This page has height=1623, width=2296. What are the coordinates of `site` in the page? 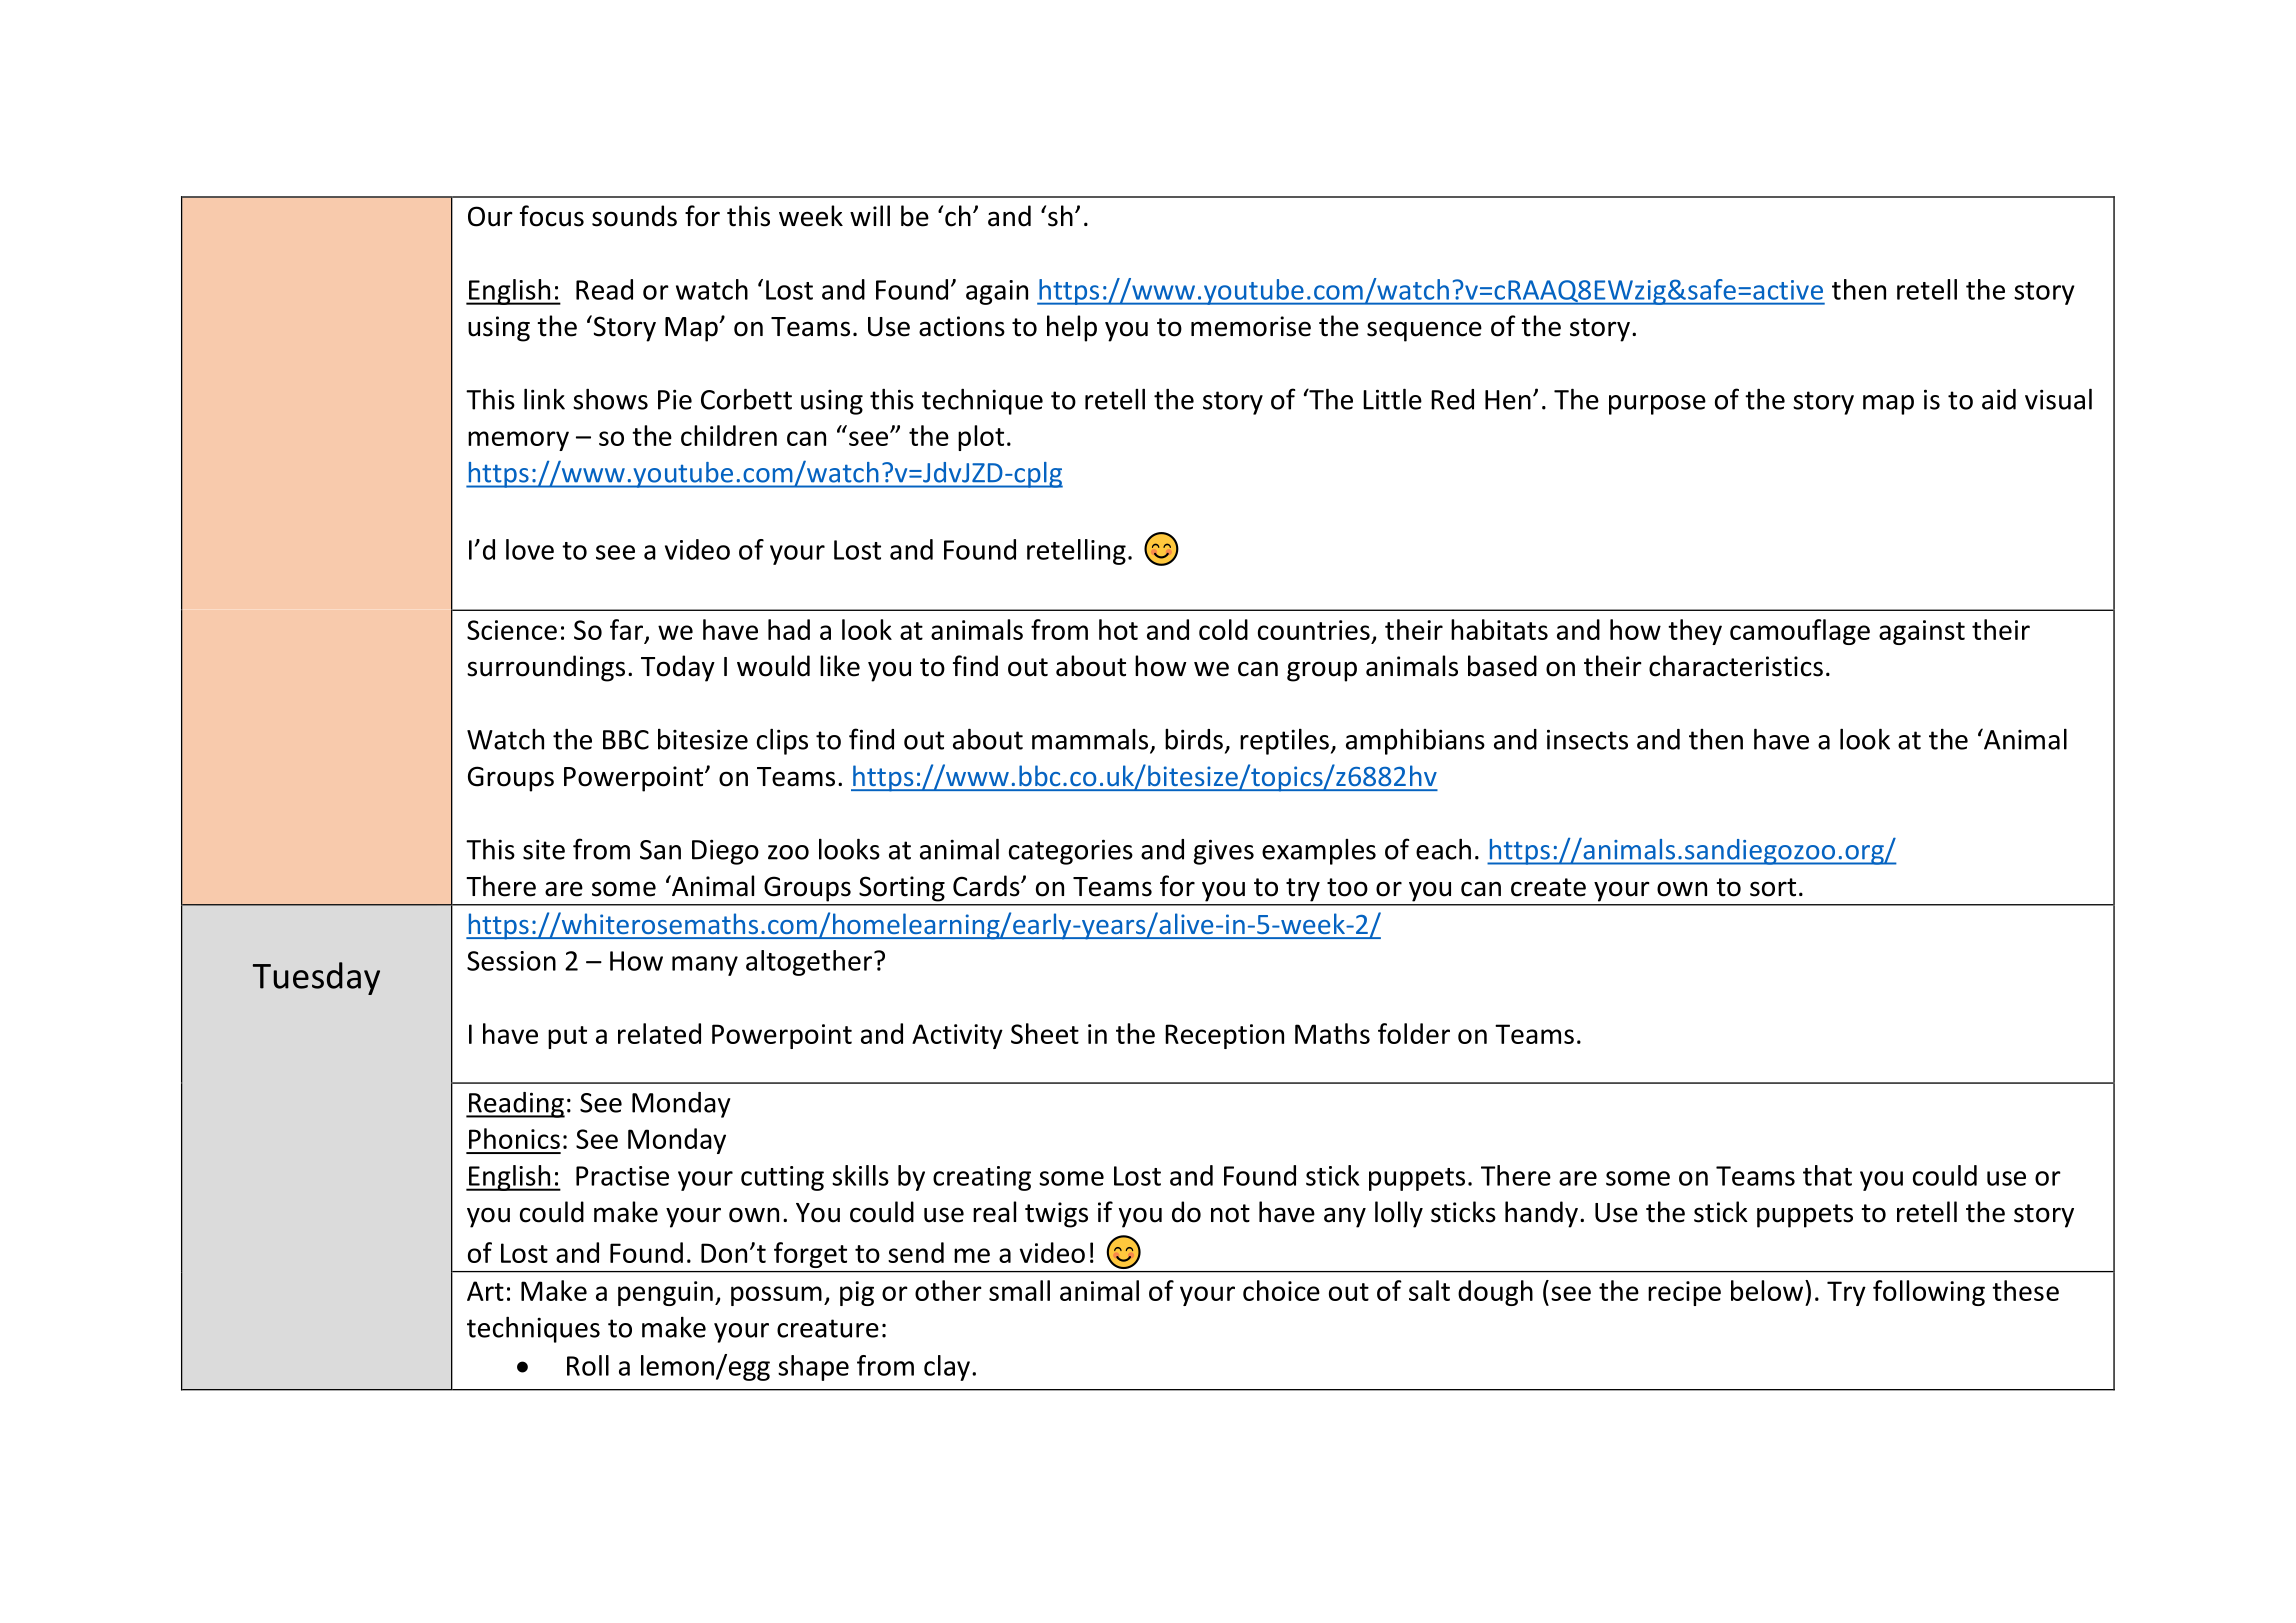 It's located at (544, 849).
